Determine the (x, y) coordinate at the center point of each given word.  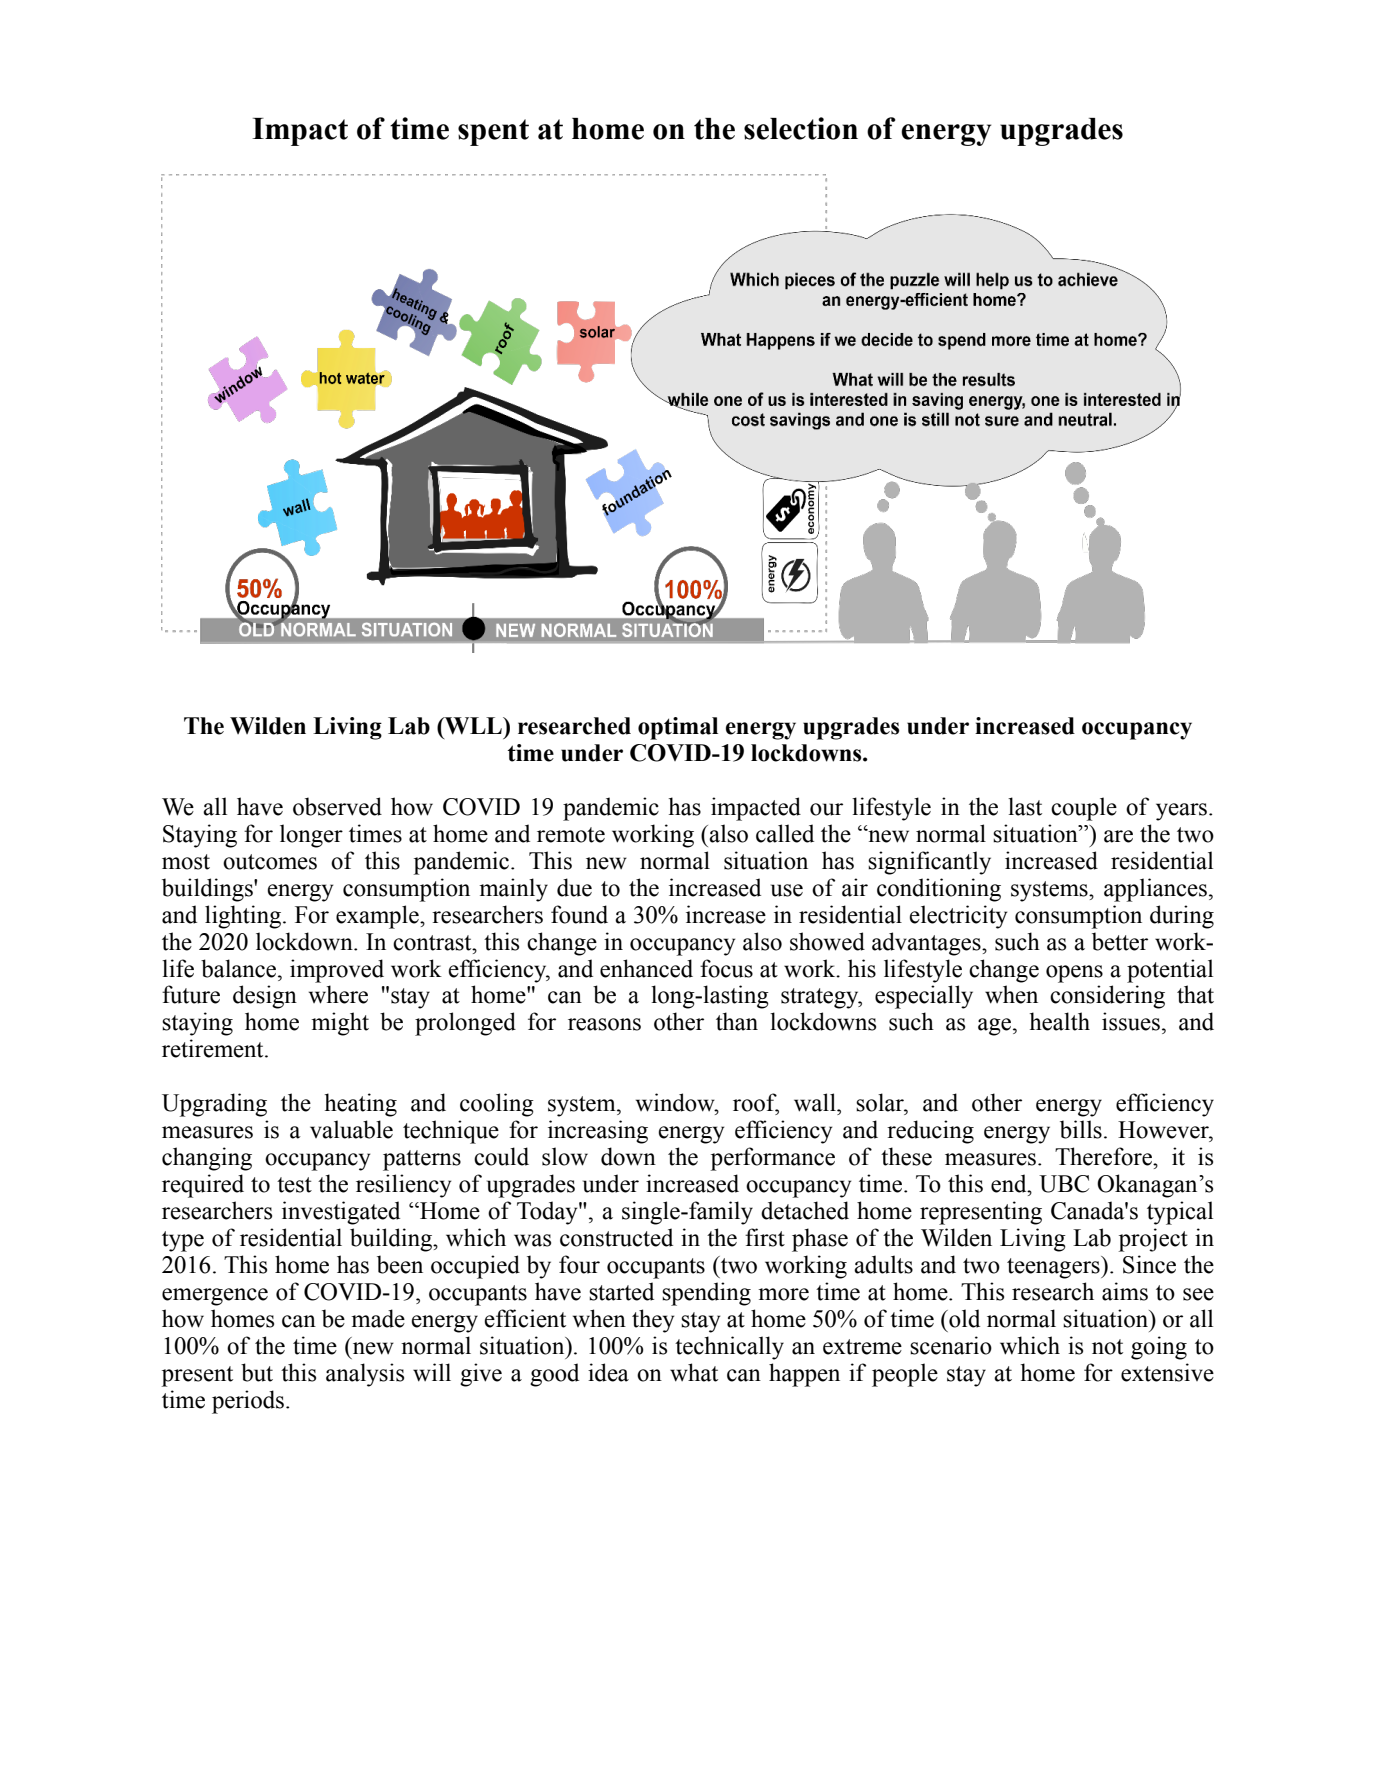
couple (1084, 809)
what (694, 1372)
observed (337, 806)
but (257, 1372)
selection (801, 128)
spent (493, 132)
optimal (678, 728)
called (785, 833)
